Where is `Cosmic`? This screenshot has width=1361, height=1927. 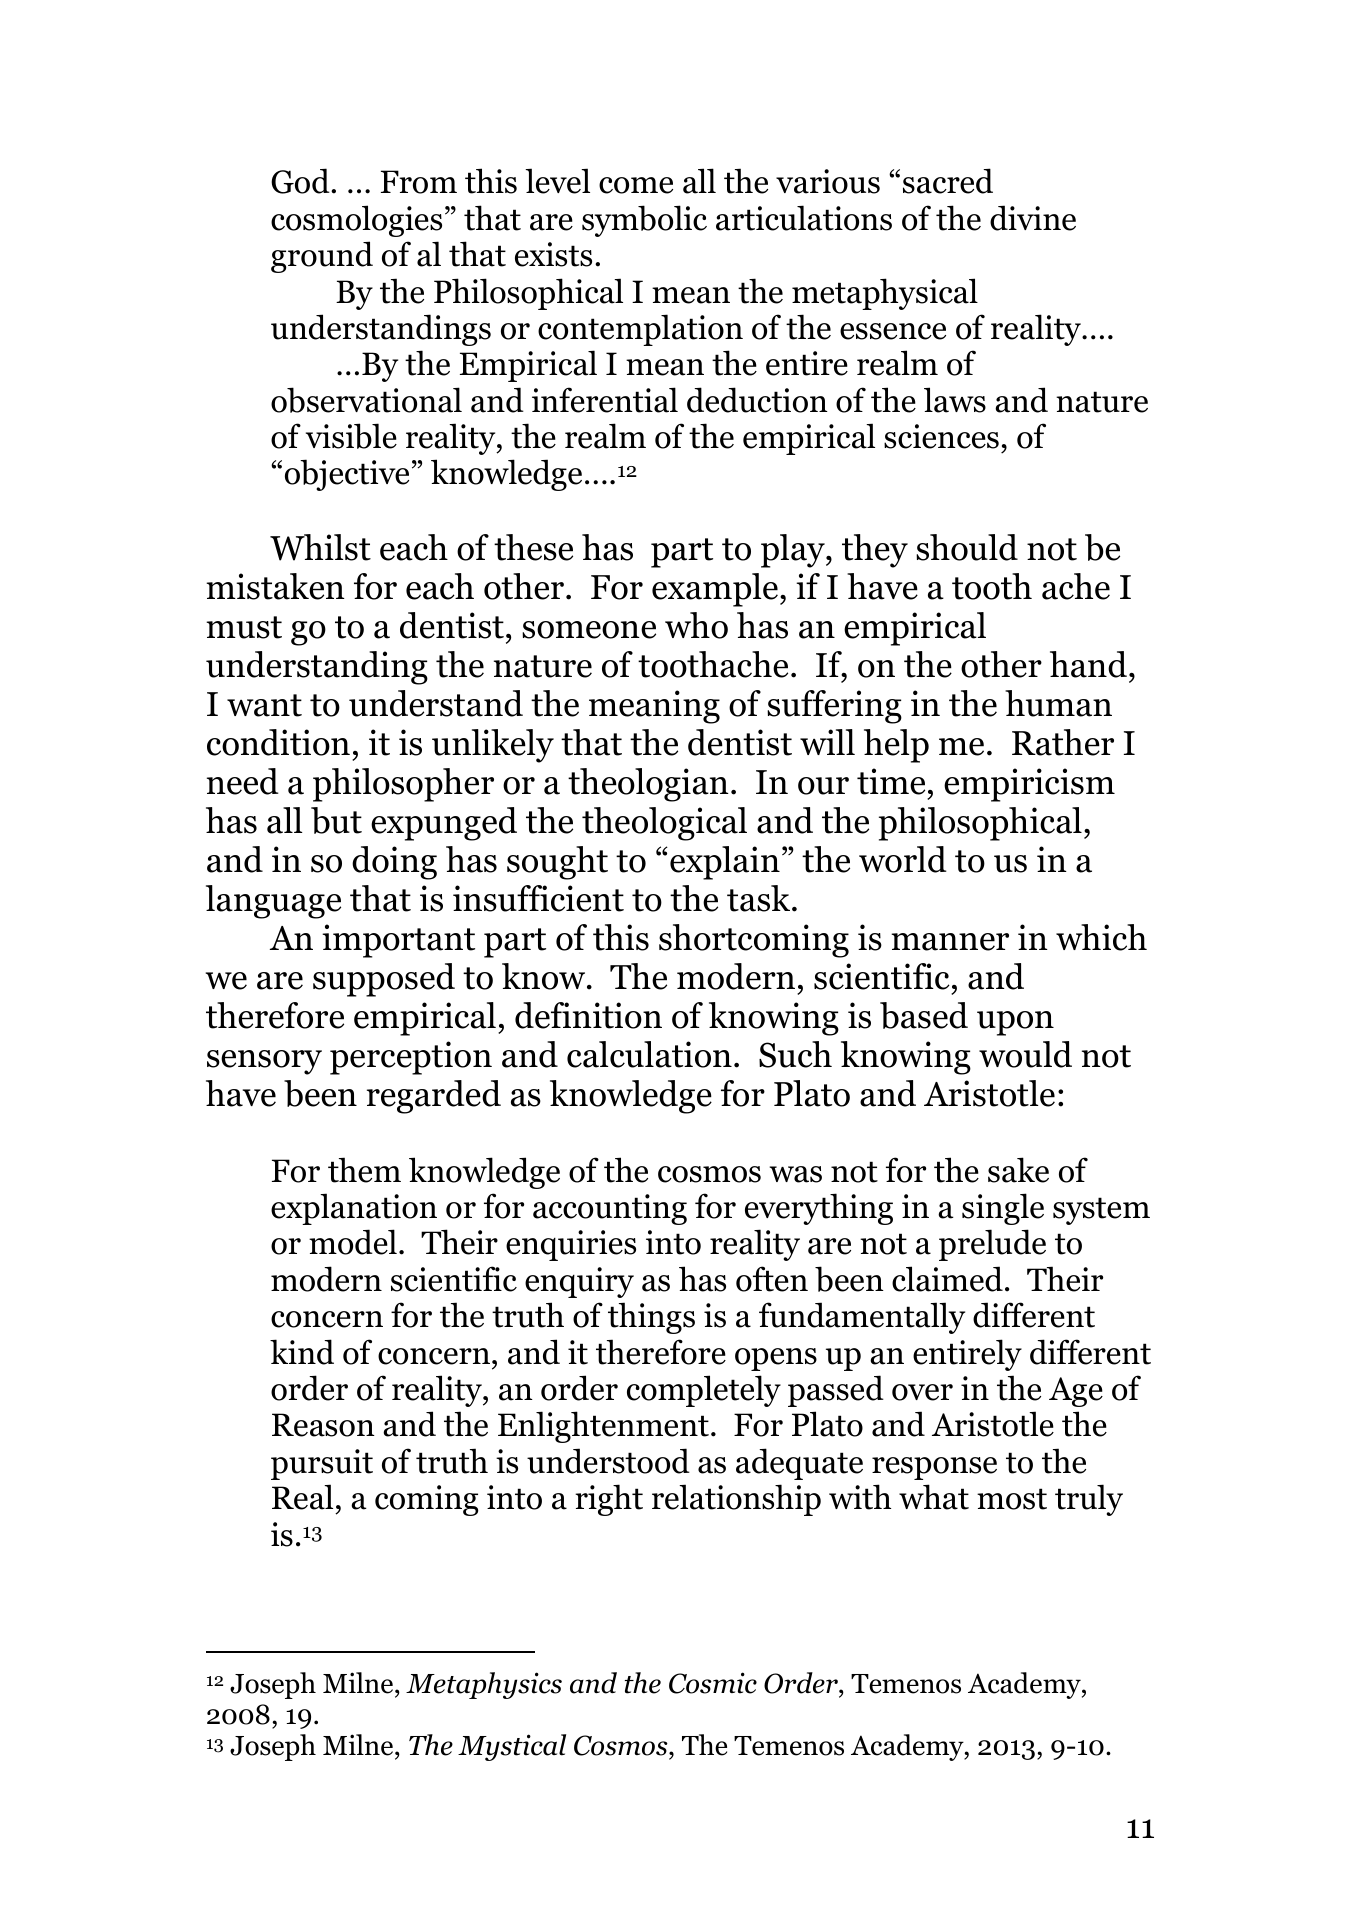
Cosmic is located at coordinates (713, 1683).
